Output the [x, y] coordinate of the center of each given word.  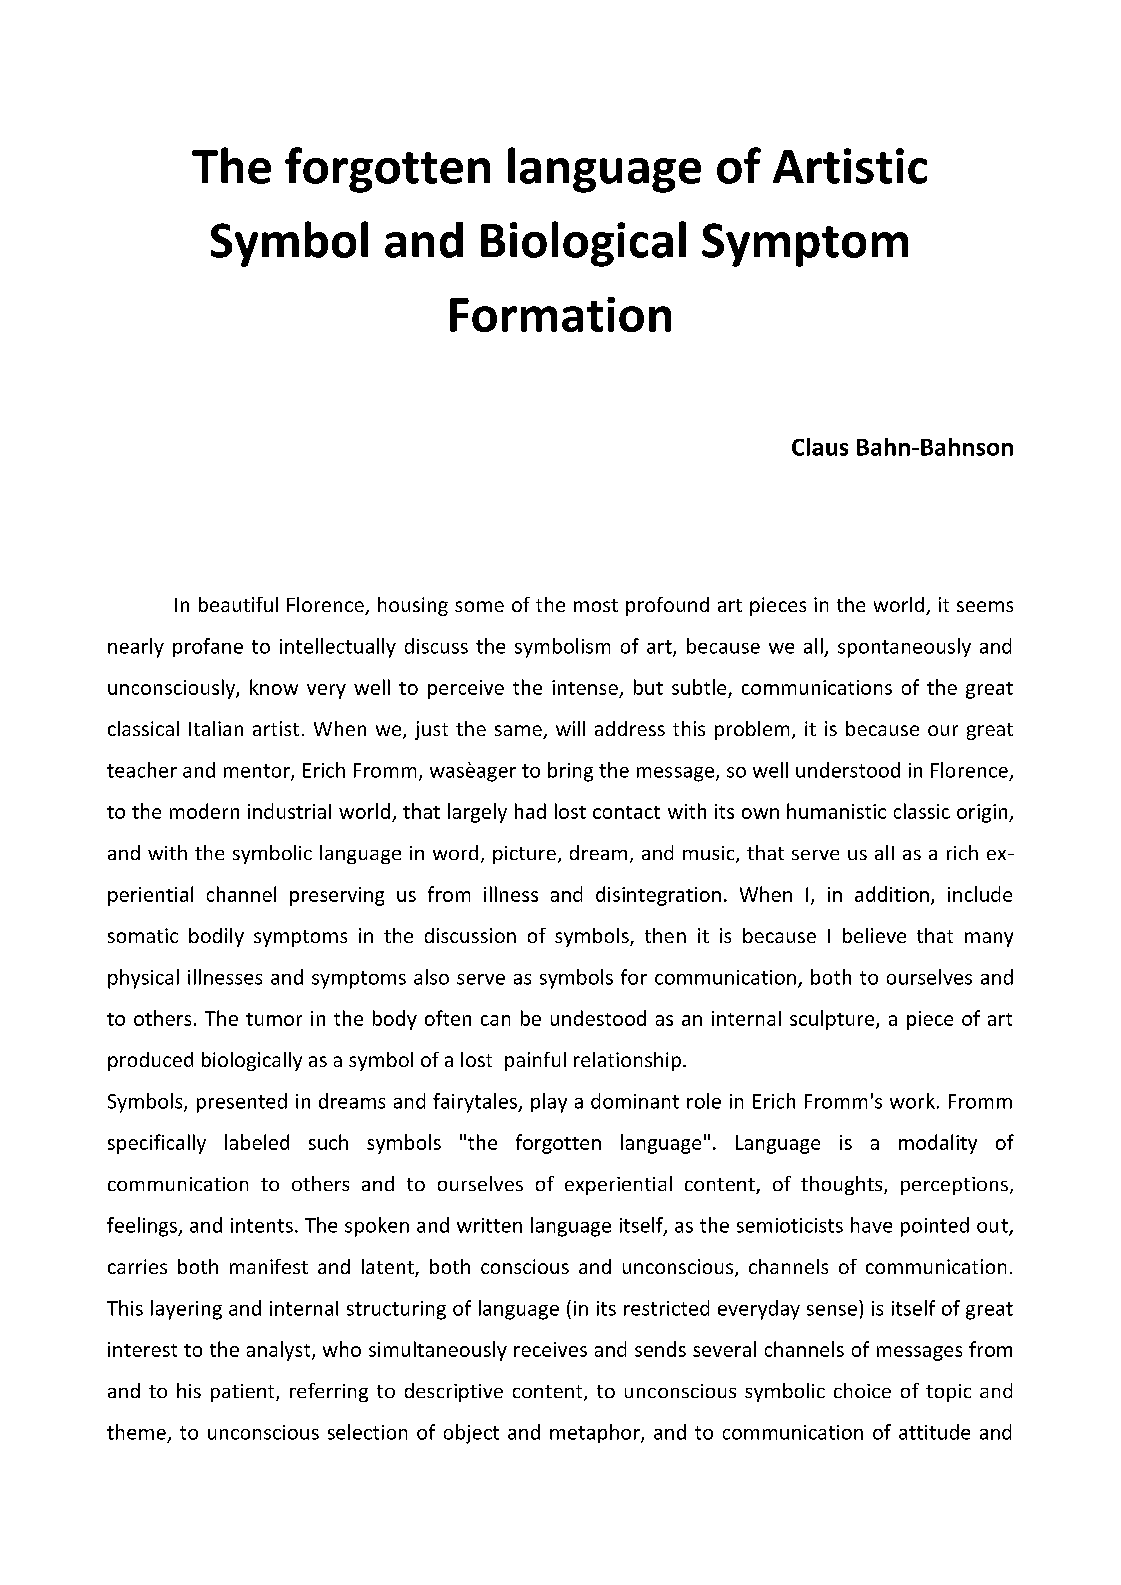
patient [244, 1393]
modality [938, 1144]
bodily [216, 937]
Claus [820, 447]
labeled [257, 1142]
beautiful [238, 604]
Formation [560, 314]
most [596, 605]
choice [862, 1390]
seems [985, 606]
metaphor [596, 1433]
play [549, 1103]
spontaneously [904, 648]
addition [892, 894]
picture [524, 855]
